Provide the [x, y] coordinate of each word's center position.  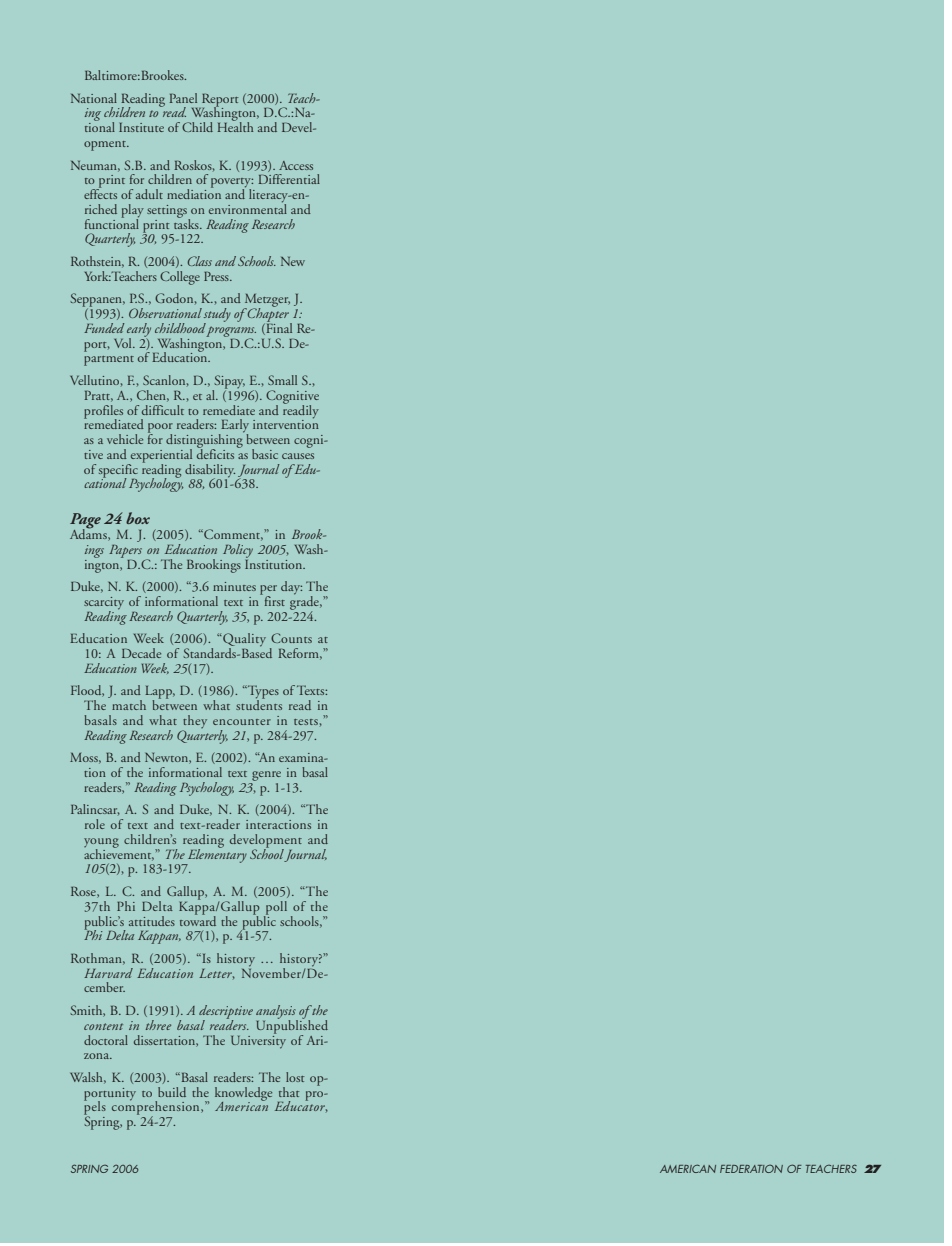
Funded [104, 328]
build [172, 1092]
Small [282, 380]
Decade [141, 653]
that [289, 1092]
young [101, 844]
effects [100, 193]
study [217, 316]
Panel [183, 98]
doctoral [106, 1040]
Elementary [216, 855]
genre [266, 776]
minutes [234, 586]
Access [296, 165]
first [273, 600]
